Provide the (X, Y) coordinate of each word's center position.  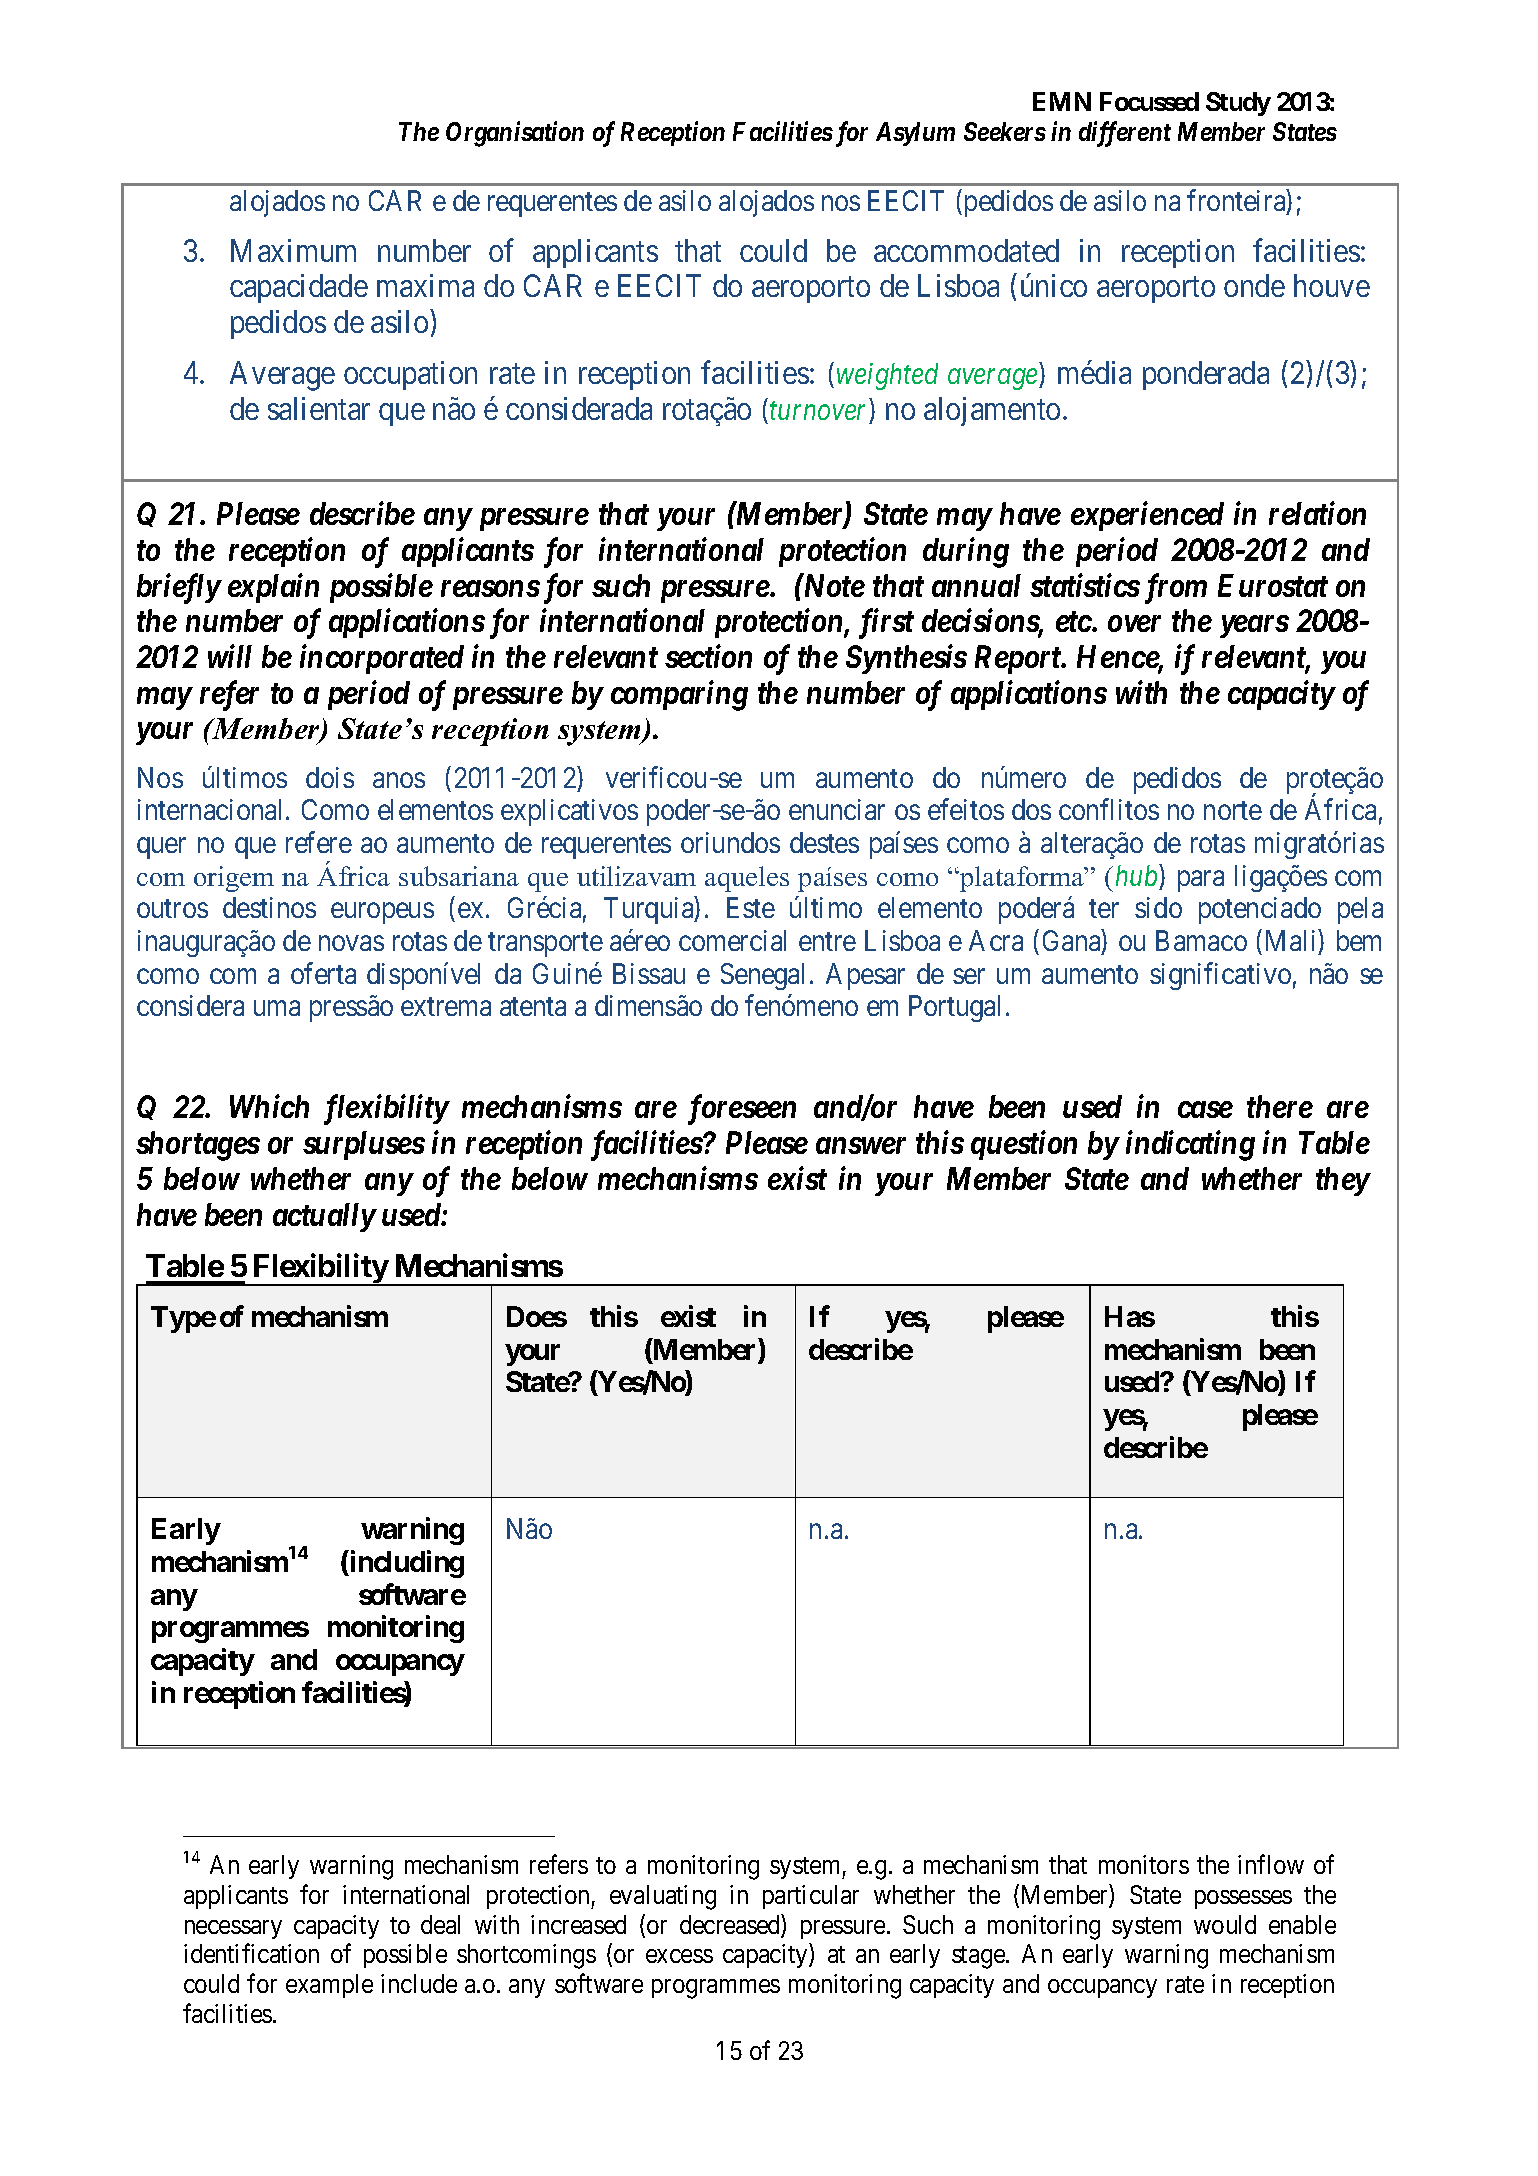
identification (251, 1953)
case (1205, 1110)
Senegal (762, 976)
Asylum (915, 134)
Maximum (293, 250)
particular (811, 1897)
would (1225, 1924)
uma (277, 1008)
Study (1238, 104)
